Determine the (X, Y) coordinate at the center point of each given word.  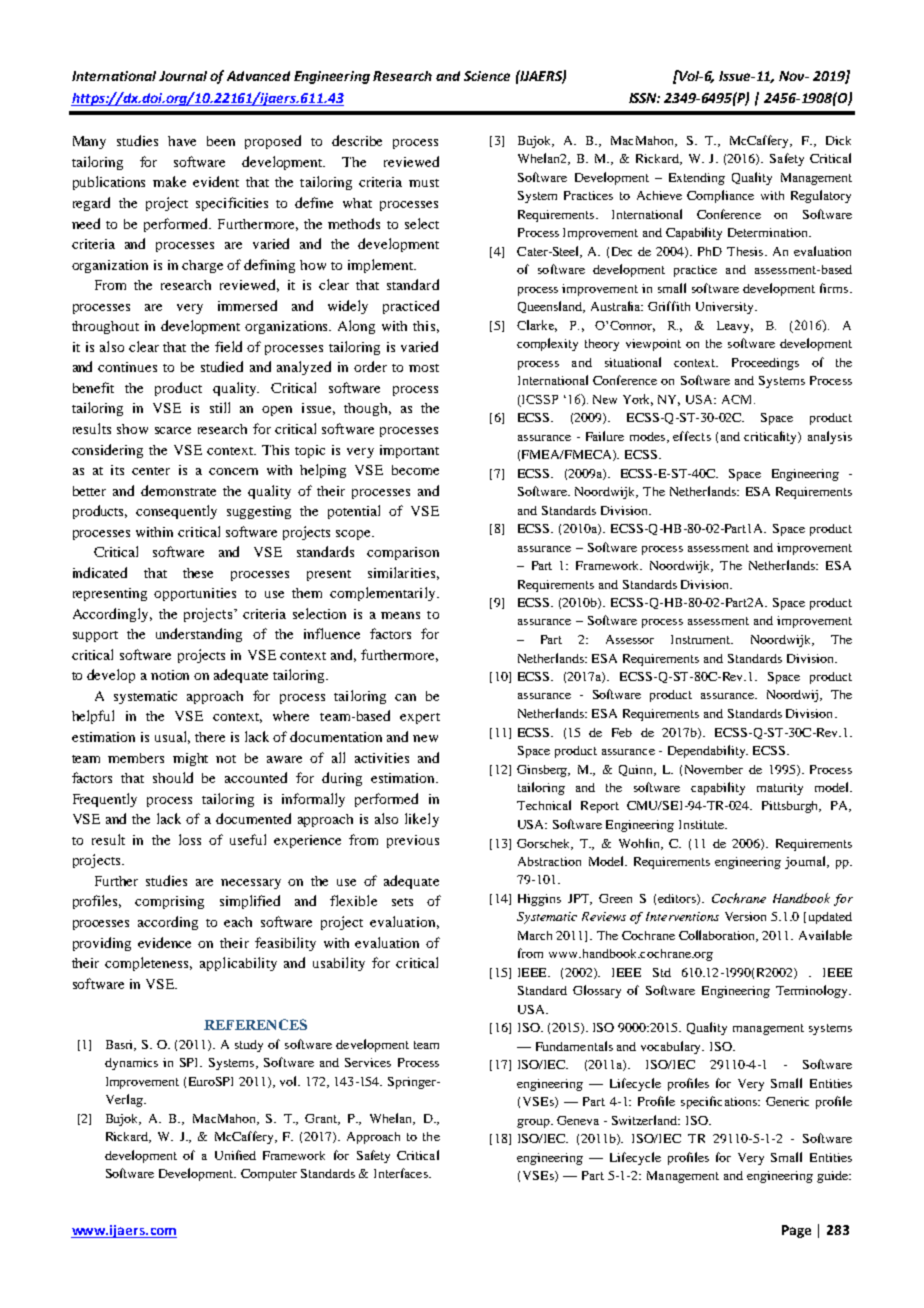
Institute (702, 824)
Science (487, 76)
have (182, 141)
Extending (697, 179)
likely (422, 820)
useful (248, 839)
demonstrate (178, 490)
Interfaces (402, 1173)
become (415, 470)
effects (692, 436)
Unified (235, 1155)
